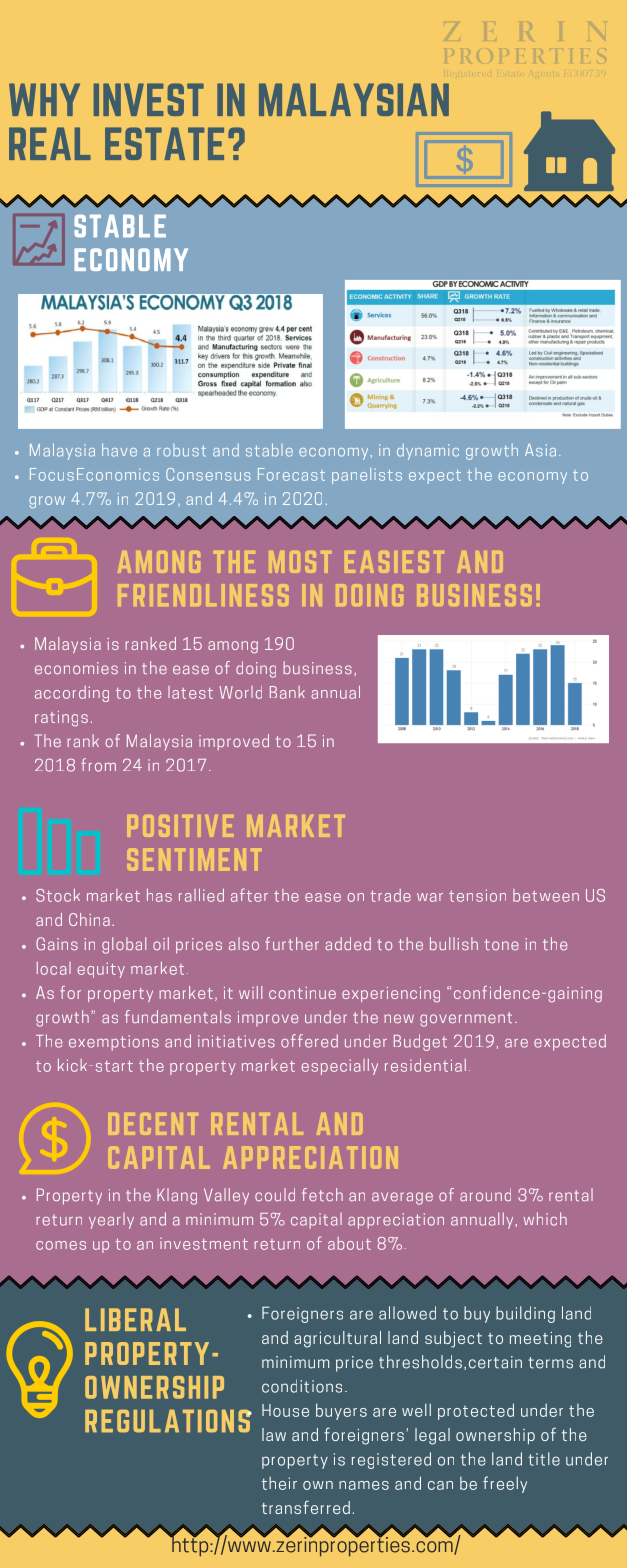 Image resolution: width=627 pixels, height=1568 pixels. What do you see at coordinates (477, 895) in the page?
I see `tension` at bounding box center [477, 895].
